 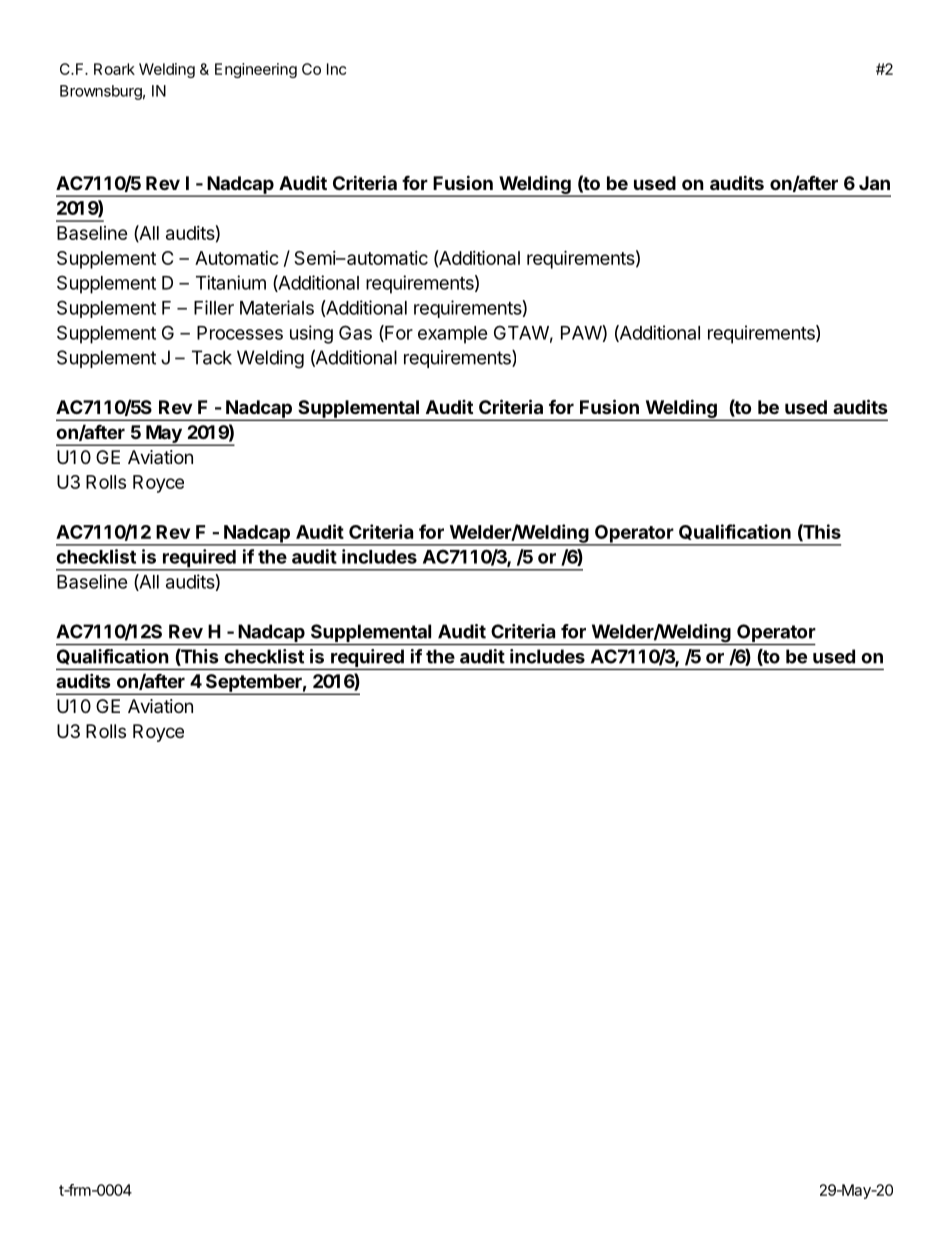 What do you see at coordinates (355, 332) in the screenshot?
I see `Gas` at bounding box center [355, 332].
